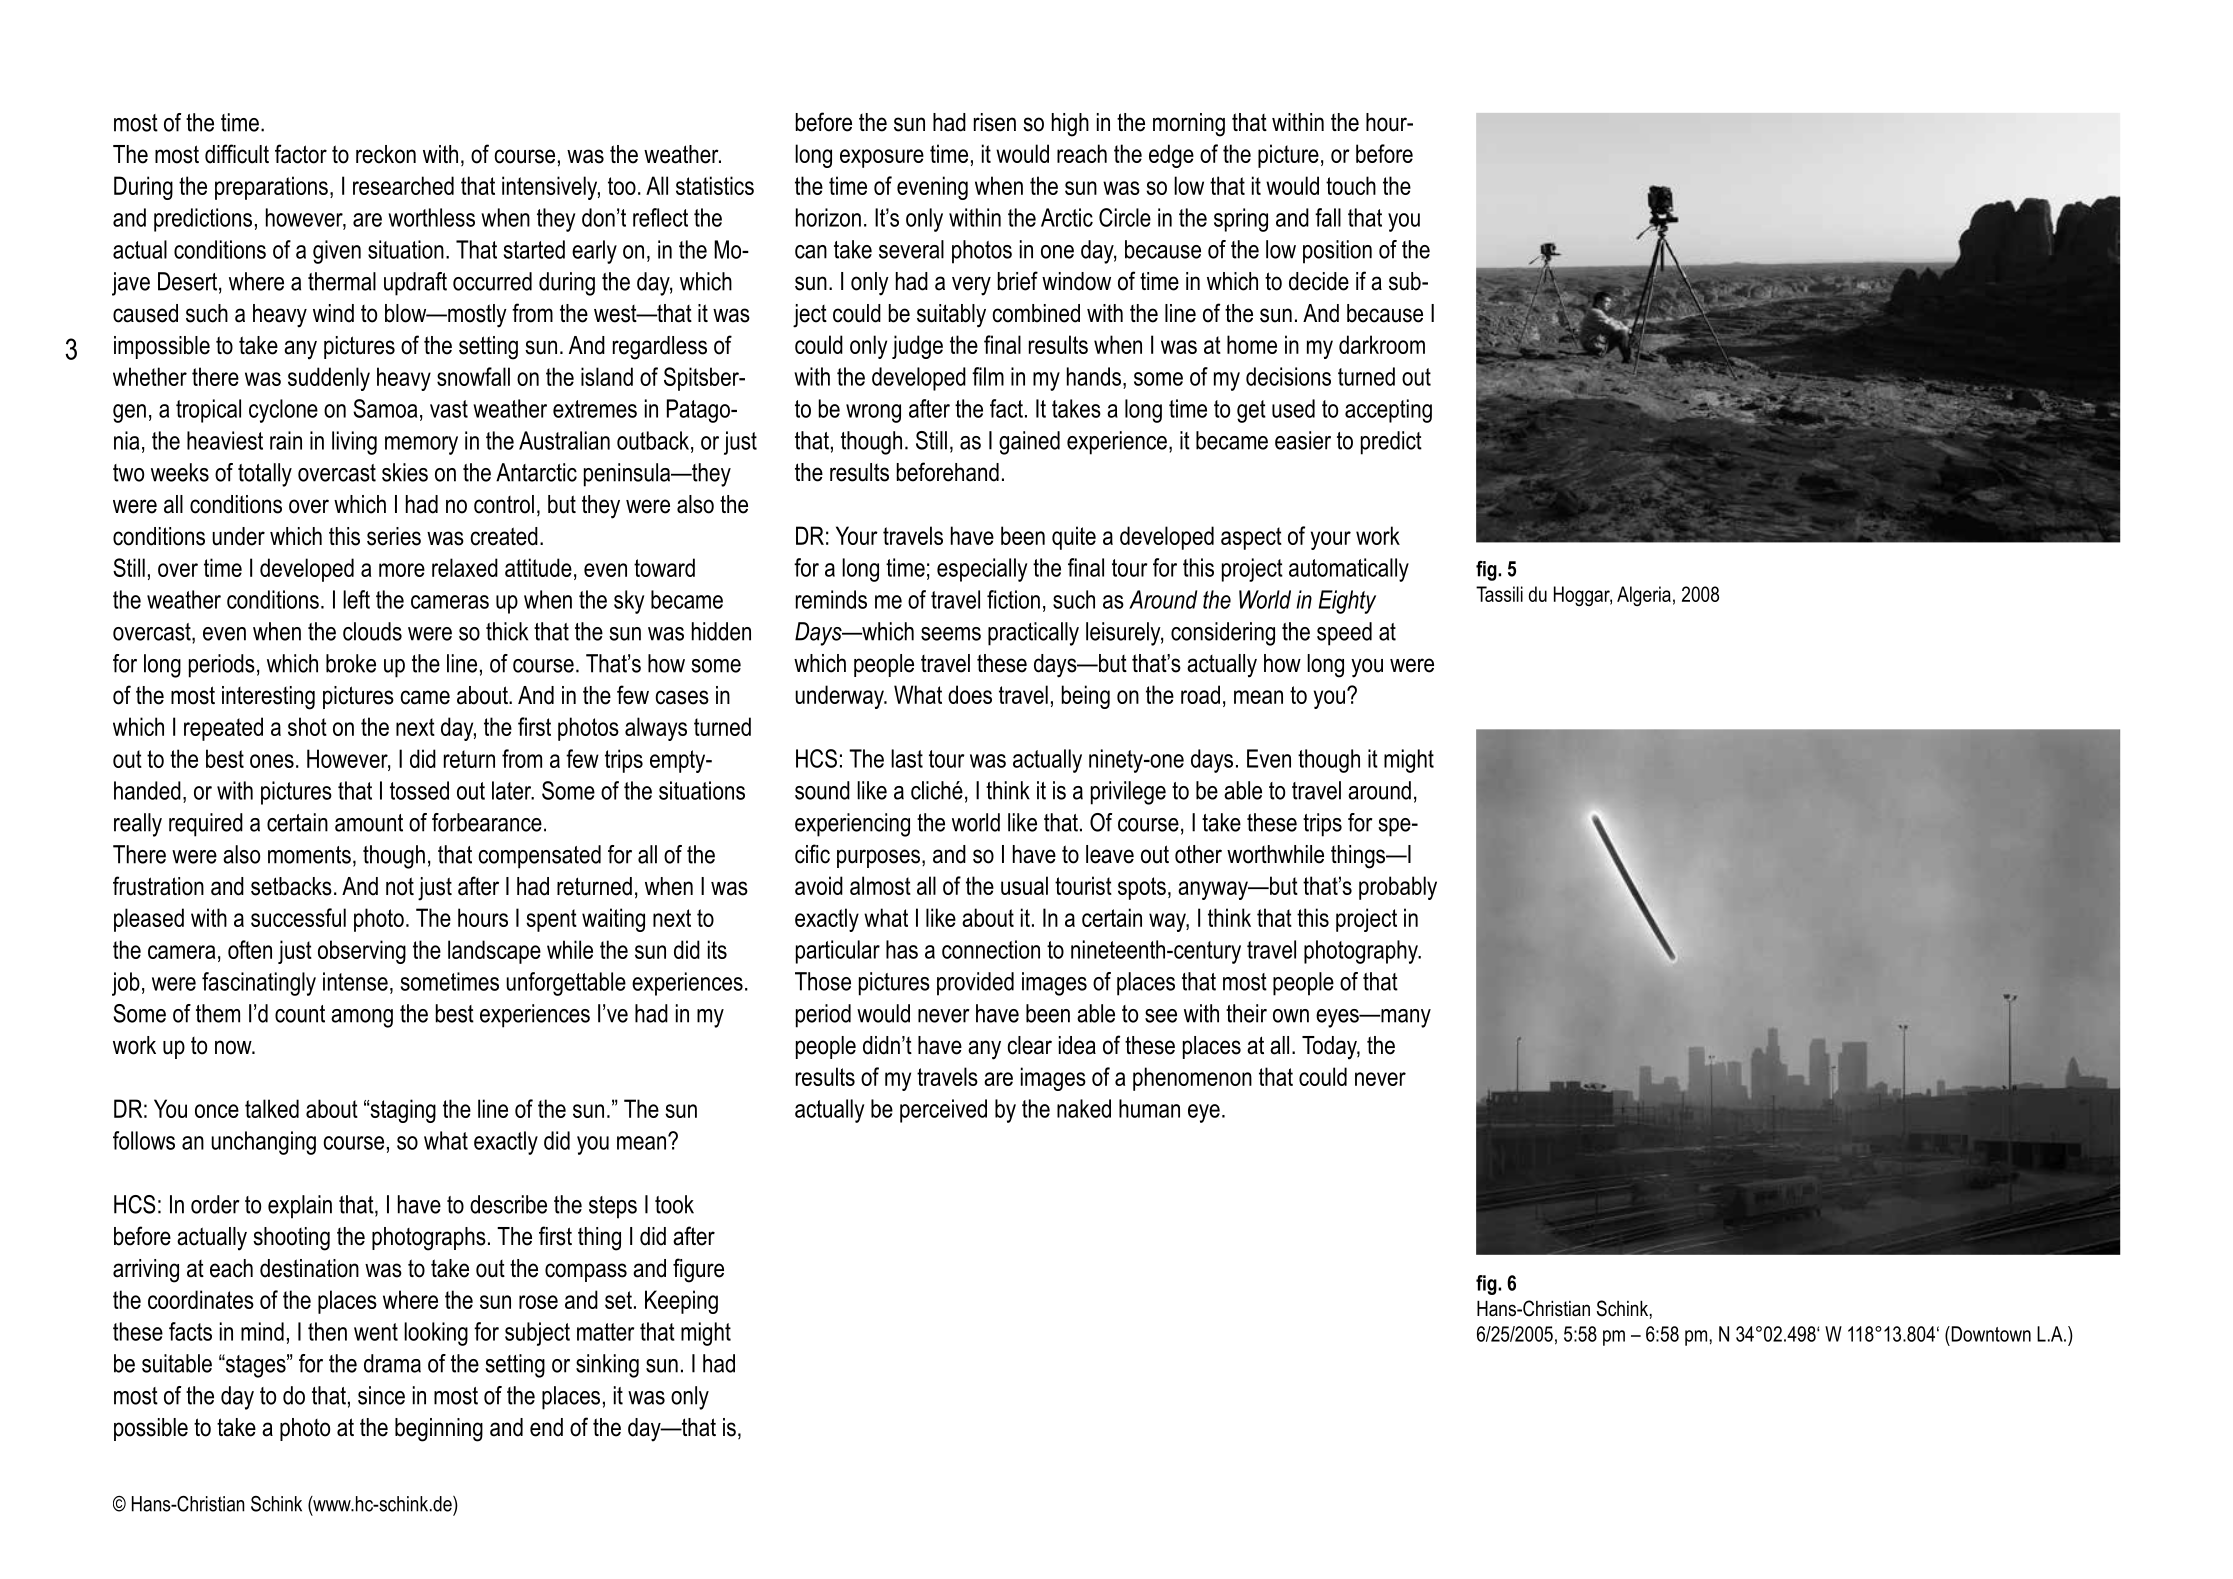  I want to click on Algeria, so click(1644, 596).
